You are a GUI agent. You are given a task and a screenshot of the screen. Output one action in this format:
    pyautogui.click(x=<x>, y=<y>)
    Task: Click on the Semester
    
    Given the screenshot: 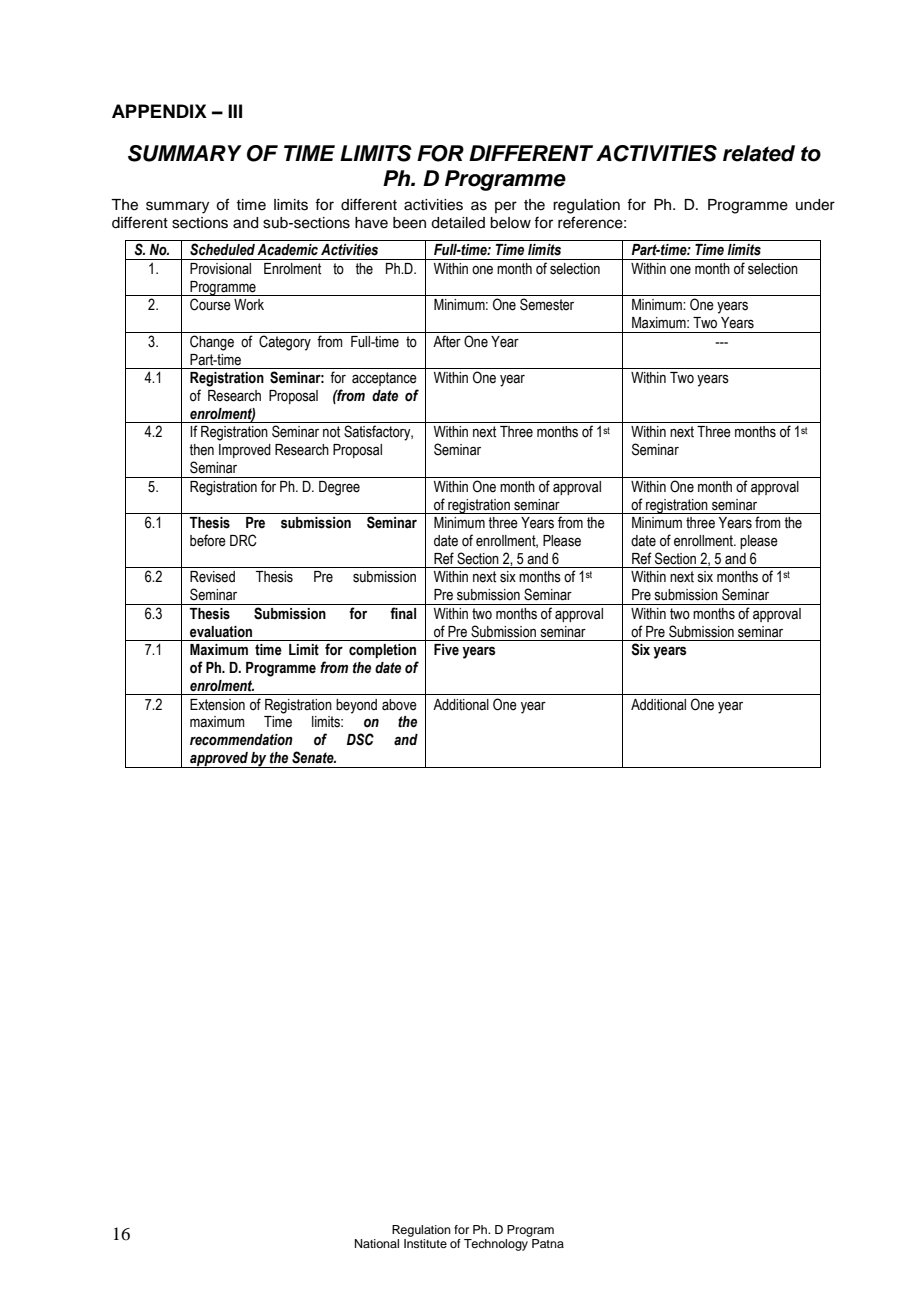 What is the action you would take?
    pyautogui.click(x=547, y=304)
